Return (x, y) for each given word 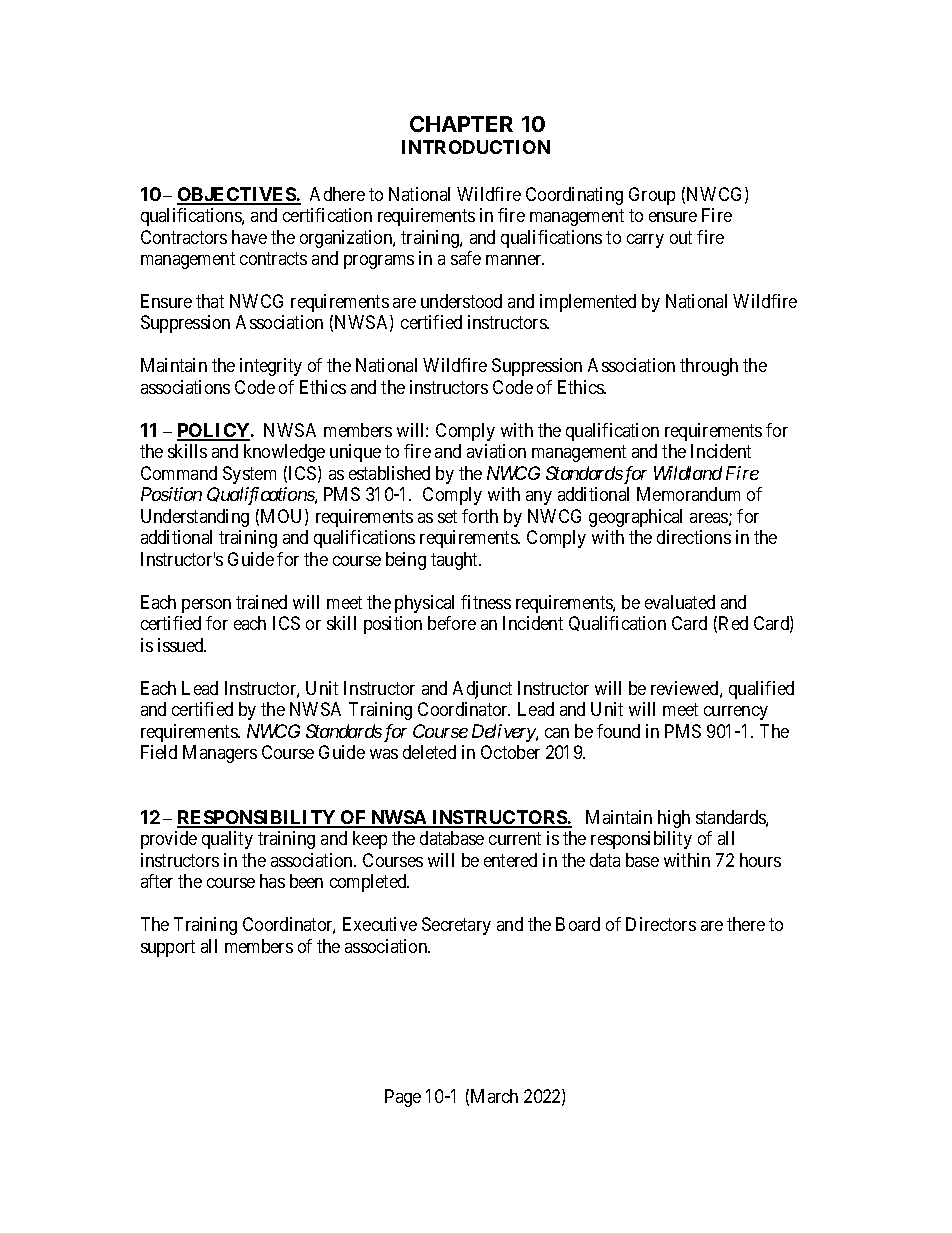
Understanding (195, 518)
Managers (220, 754)
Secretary (456, 926)
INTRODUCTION (476, 147)
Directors (661, 924)
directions (694, 537)
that (210, 301)
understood (461, 301)
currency (736, 713)
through (709, 367)
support (168, 948)
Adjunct (482, 690)
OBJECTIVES (237, 195)
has (272, 881)
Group (652, 196)
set (447, 516)
